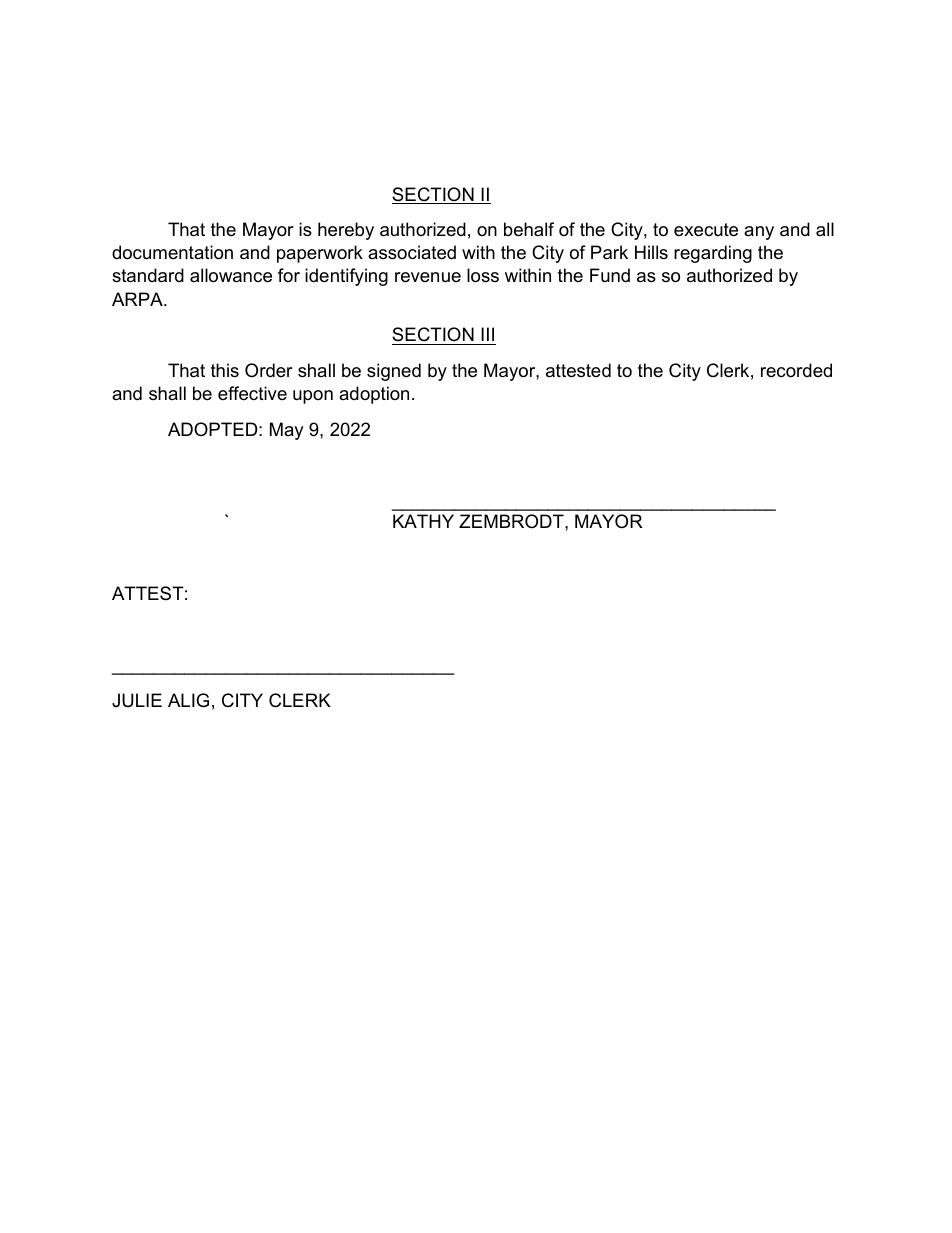  What do you see at coordinates (172, 252) in the screenshot?
I see `documentation` at bounding box center [172, 252].
